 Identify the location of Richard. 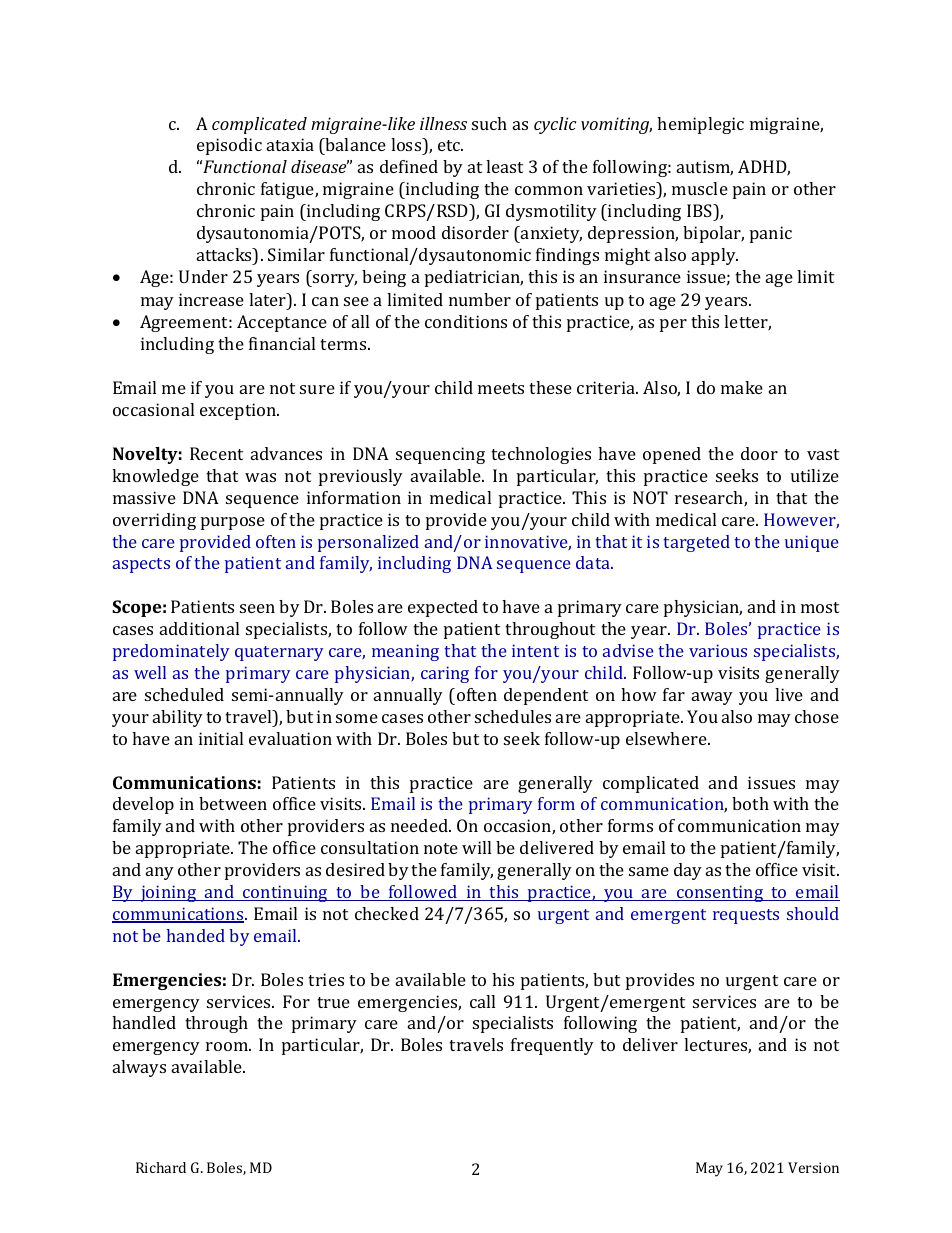
(161, 1167).
